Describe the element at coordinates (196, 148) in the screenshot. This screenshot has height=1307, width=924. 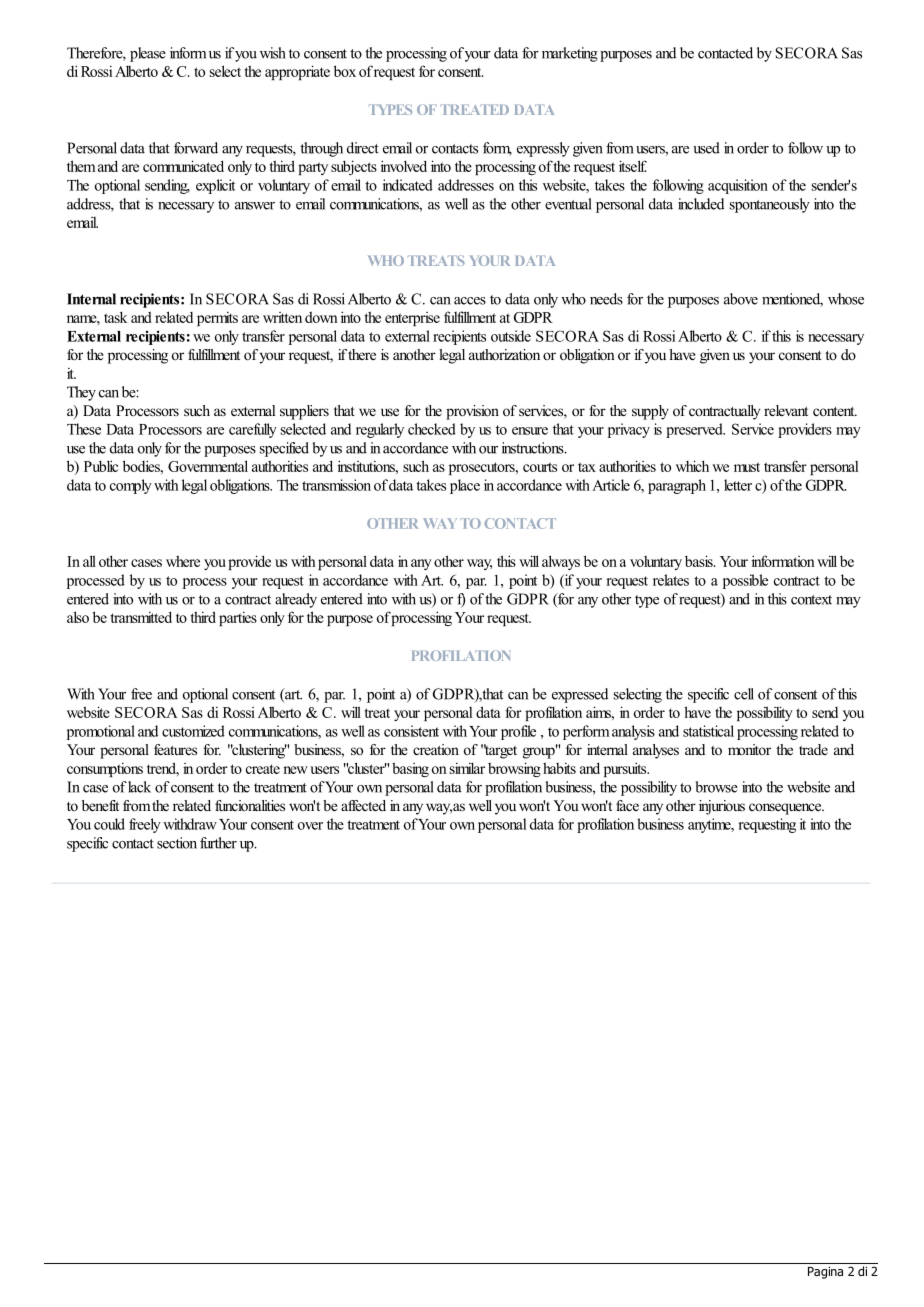
I see `forward` at that location.
